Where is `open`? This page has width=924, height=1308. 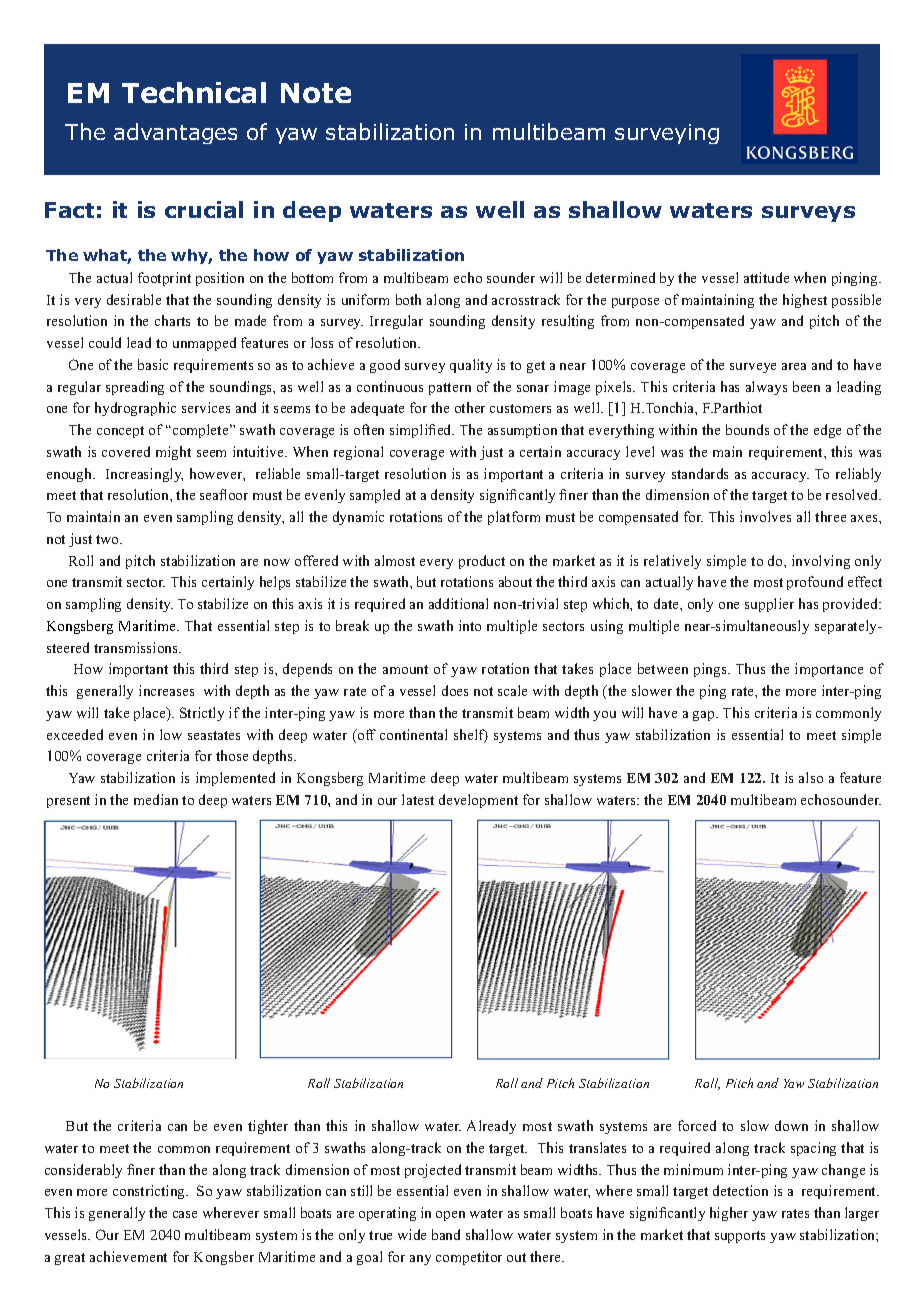 open is located at coordinates (450, 1216).
